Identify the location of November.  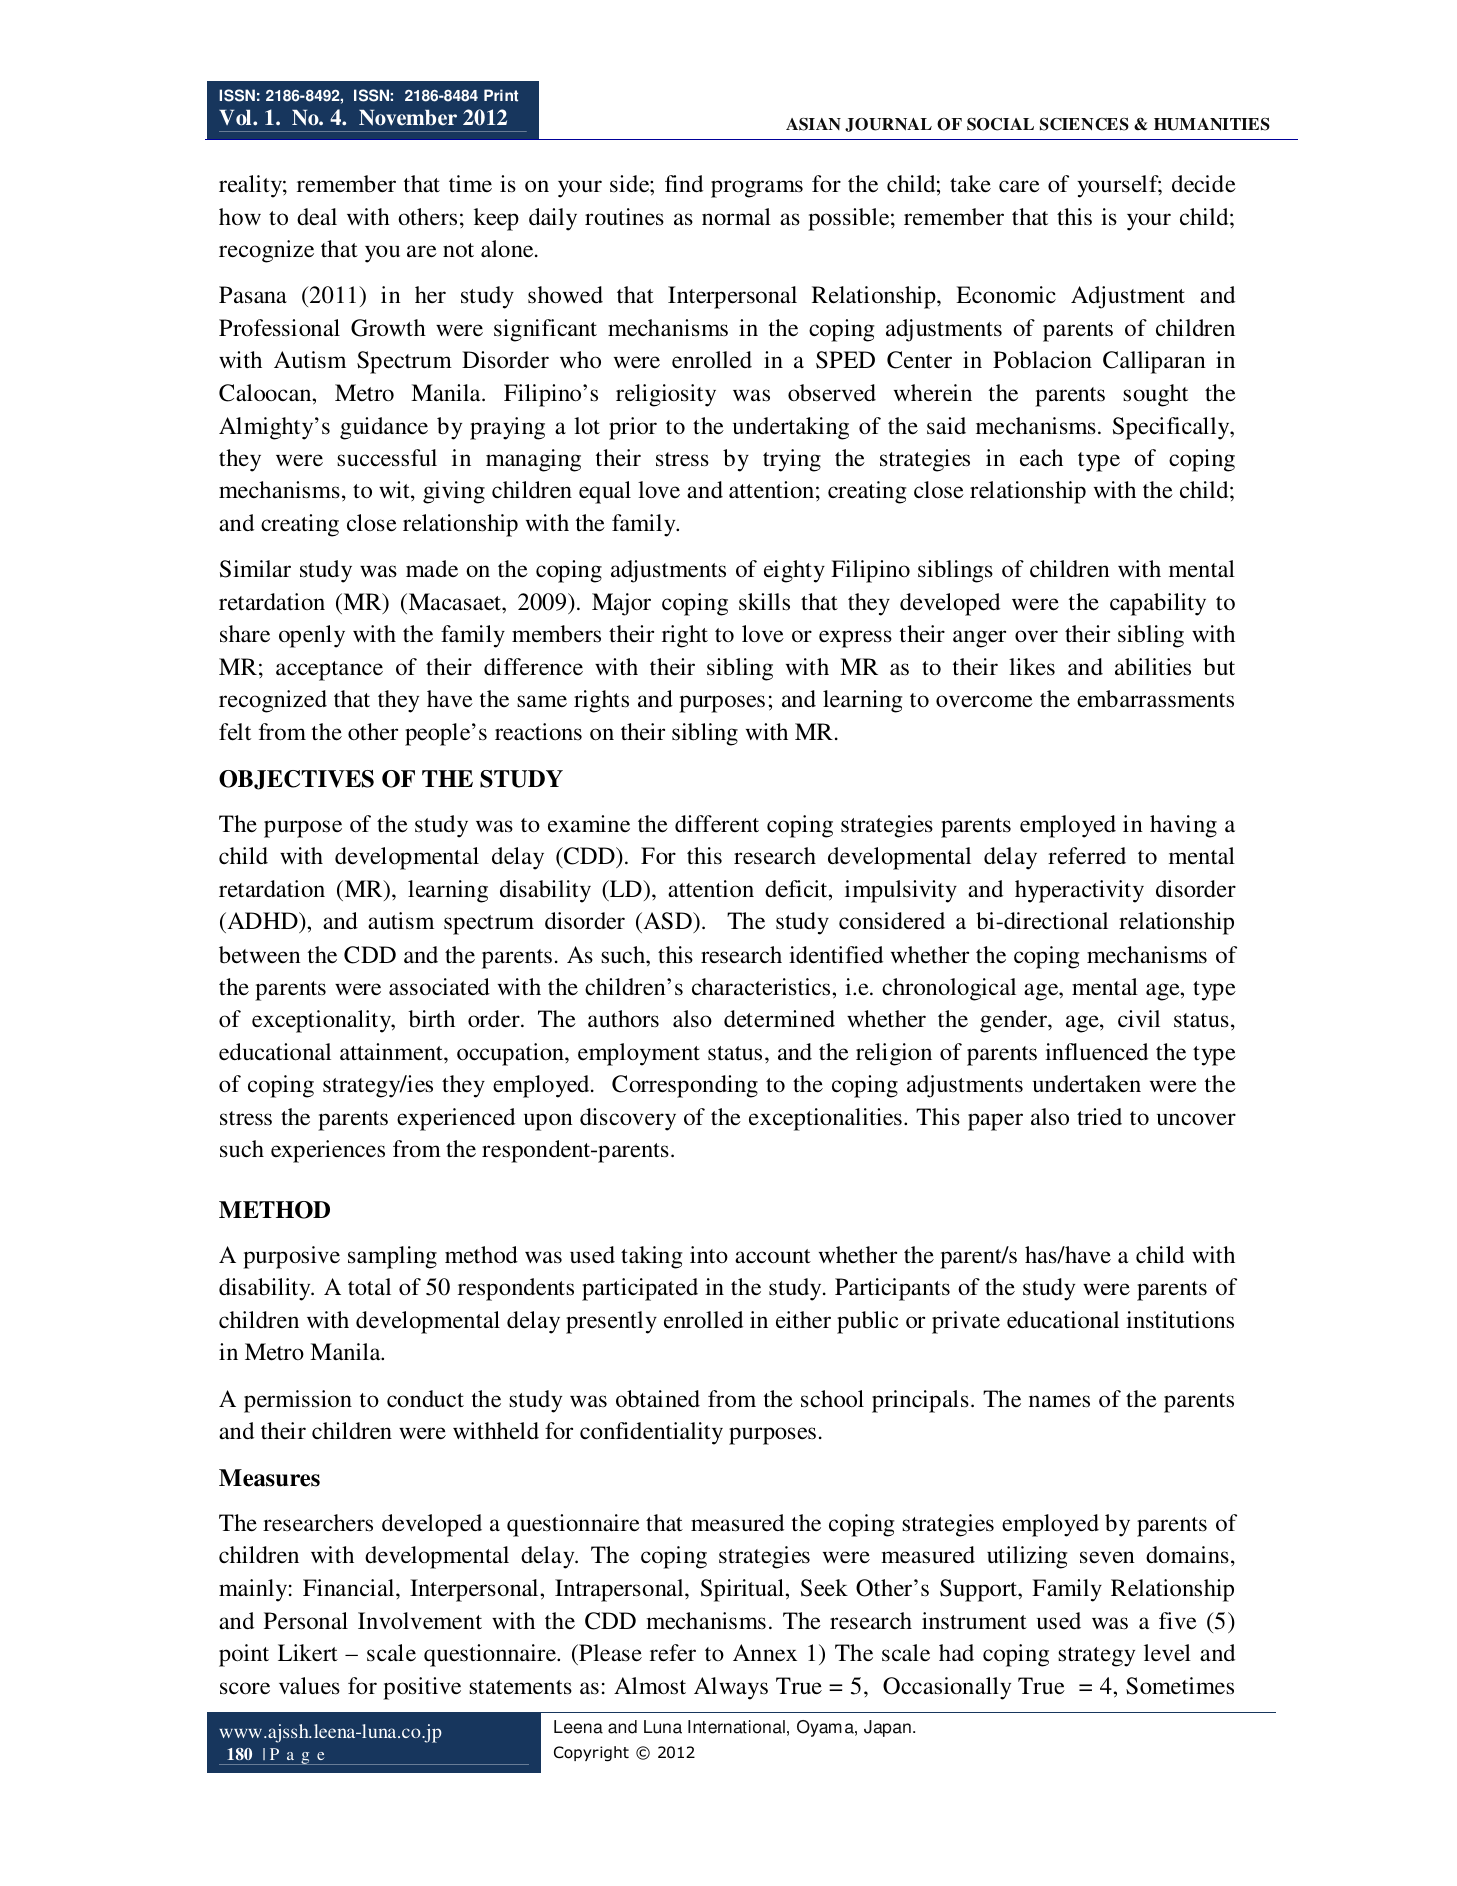
(408, 117).
